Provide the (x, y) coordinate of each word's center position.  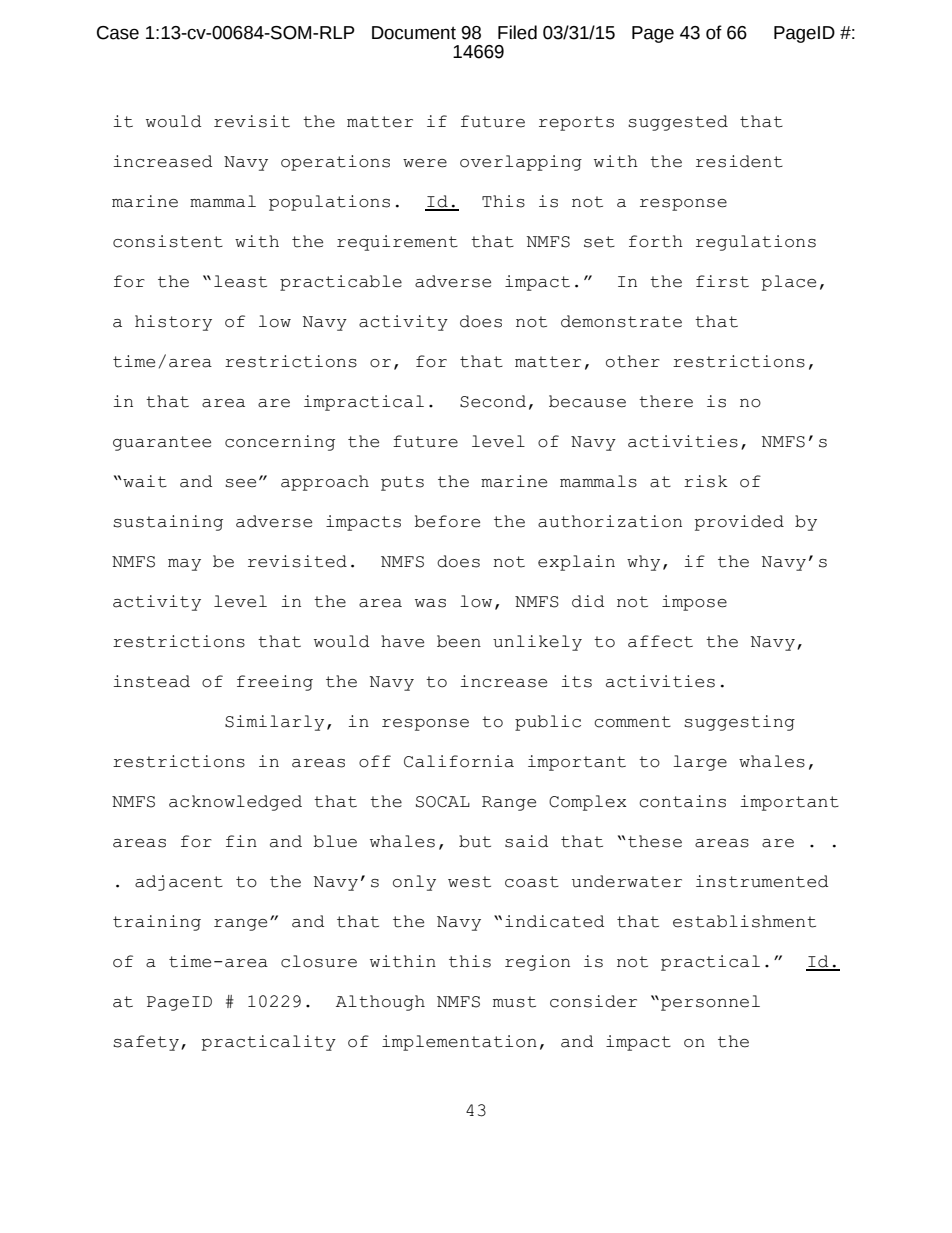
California (459, 761)
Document (414, 33)
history (173, 323)
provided (739, 523)
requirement (397, 243)
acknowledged (235, 803)
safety (146, 1043)
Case (118, 33)
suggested (678, 123)
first (722, 281)
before (447, 521)
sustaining (168, 523)
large (700, 763)
